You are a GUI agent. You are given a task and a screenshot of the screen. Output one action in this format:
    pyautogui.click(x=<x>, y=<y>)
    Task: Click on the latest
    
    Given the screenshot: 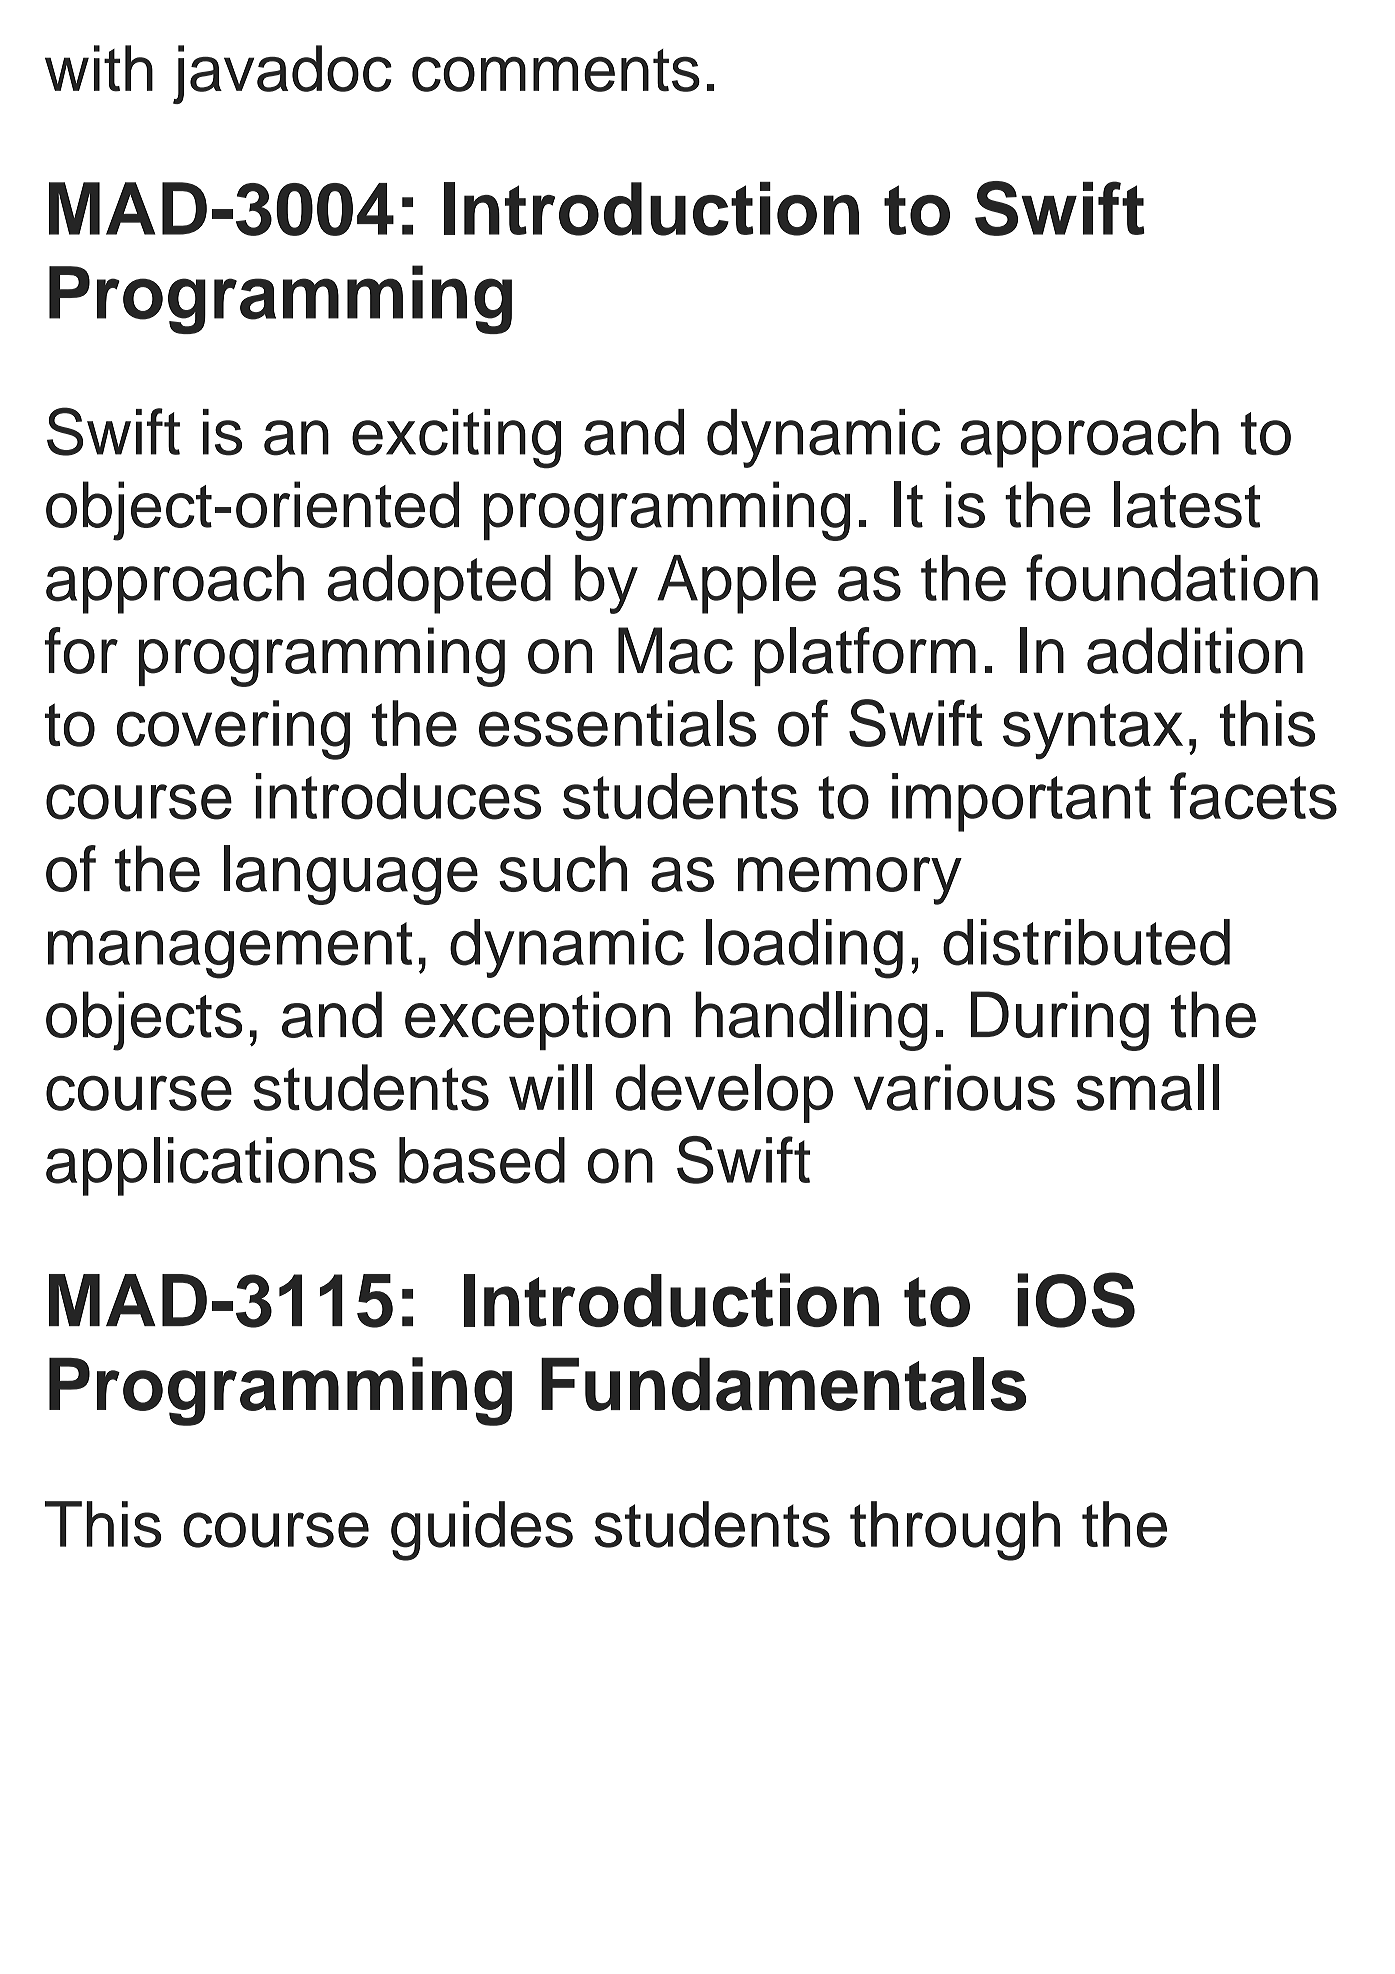 What is the action you would take?
    pyautogui.click(x=1187, y=504)
